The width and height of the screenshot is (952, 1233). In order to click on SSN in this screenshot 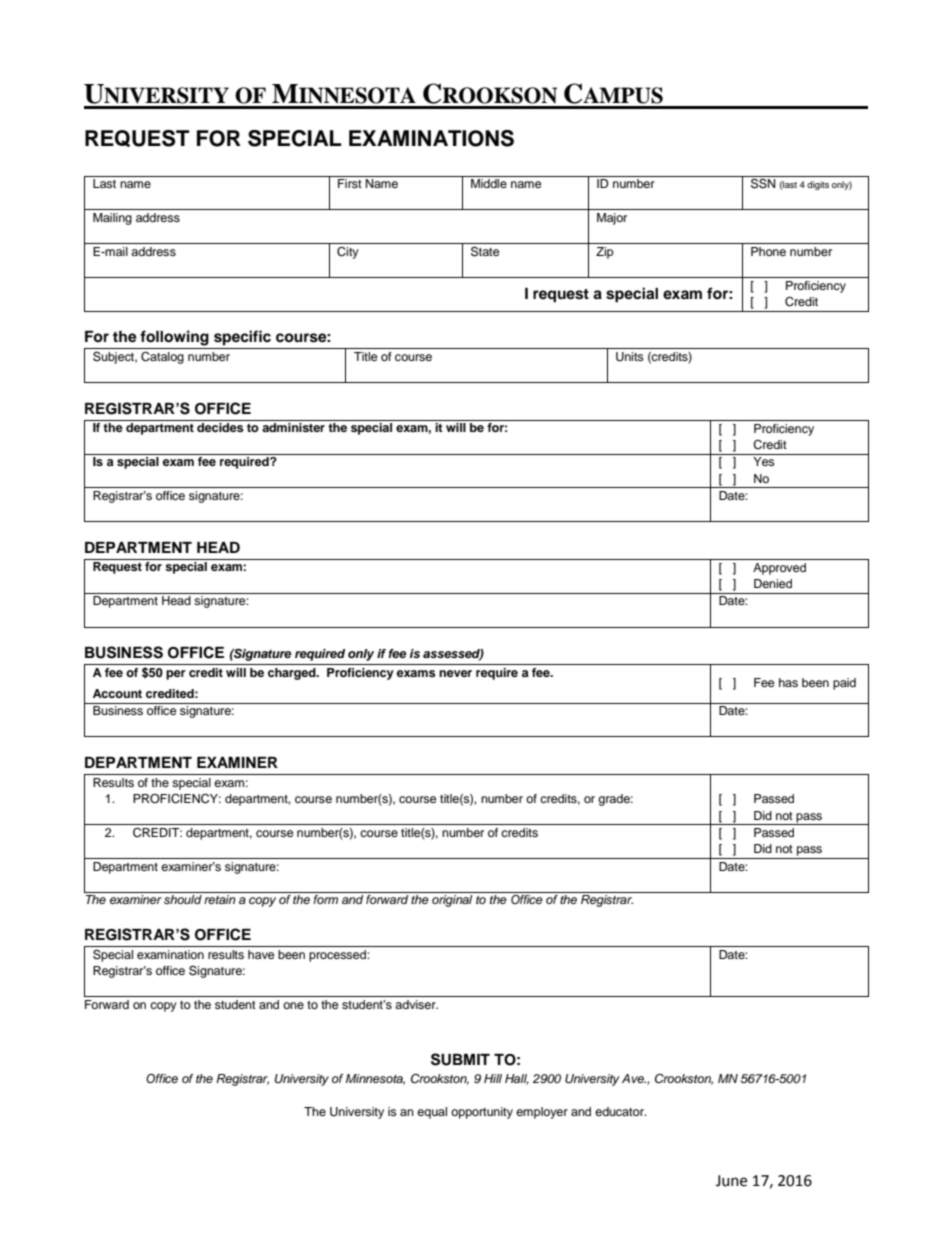, I will do `click(763, 183)`.
